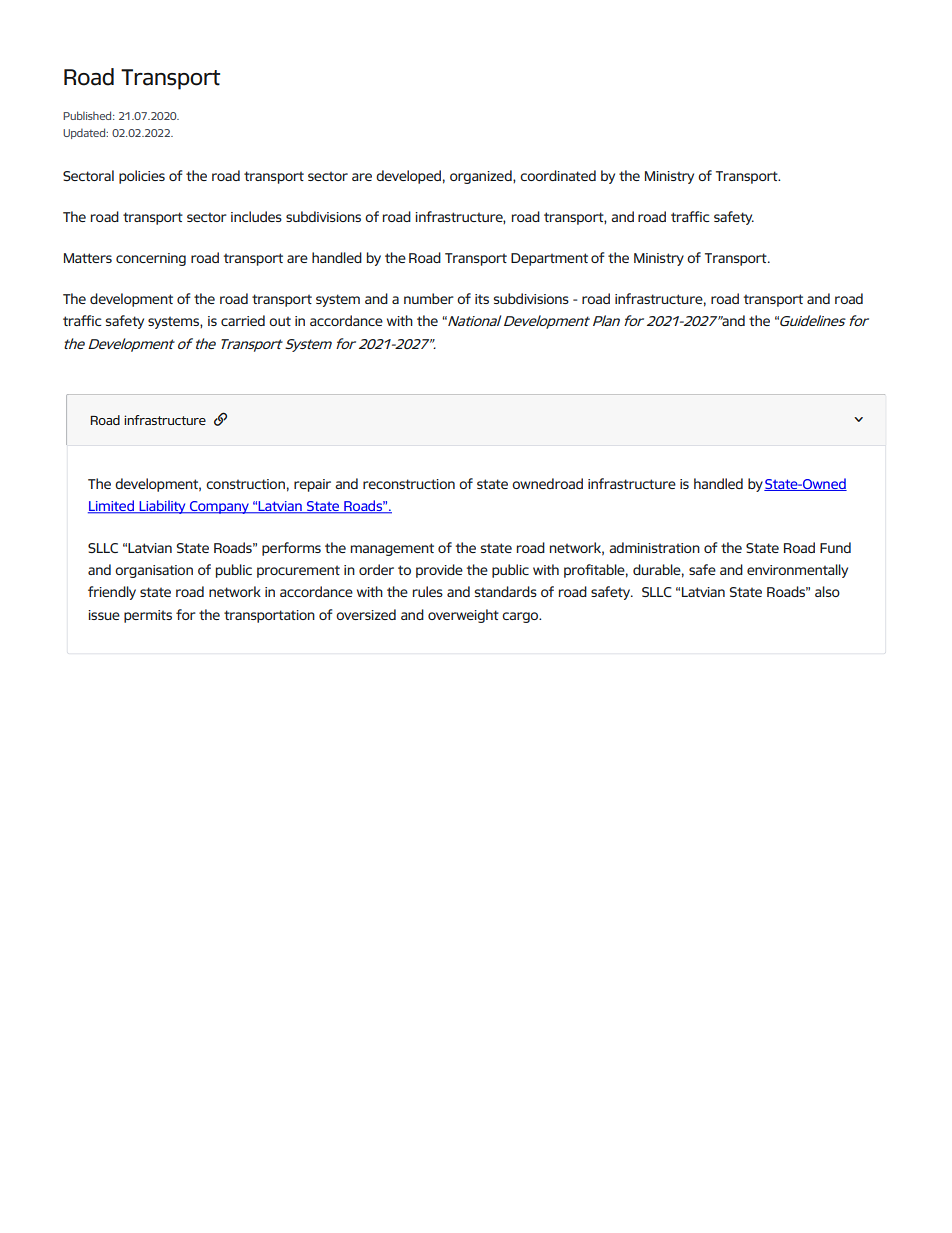 This page has height=1233, width=952. I want to click on Department, so click(549, 259).
